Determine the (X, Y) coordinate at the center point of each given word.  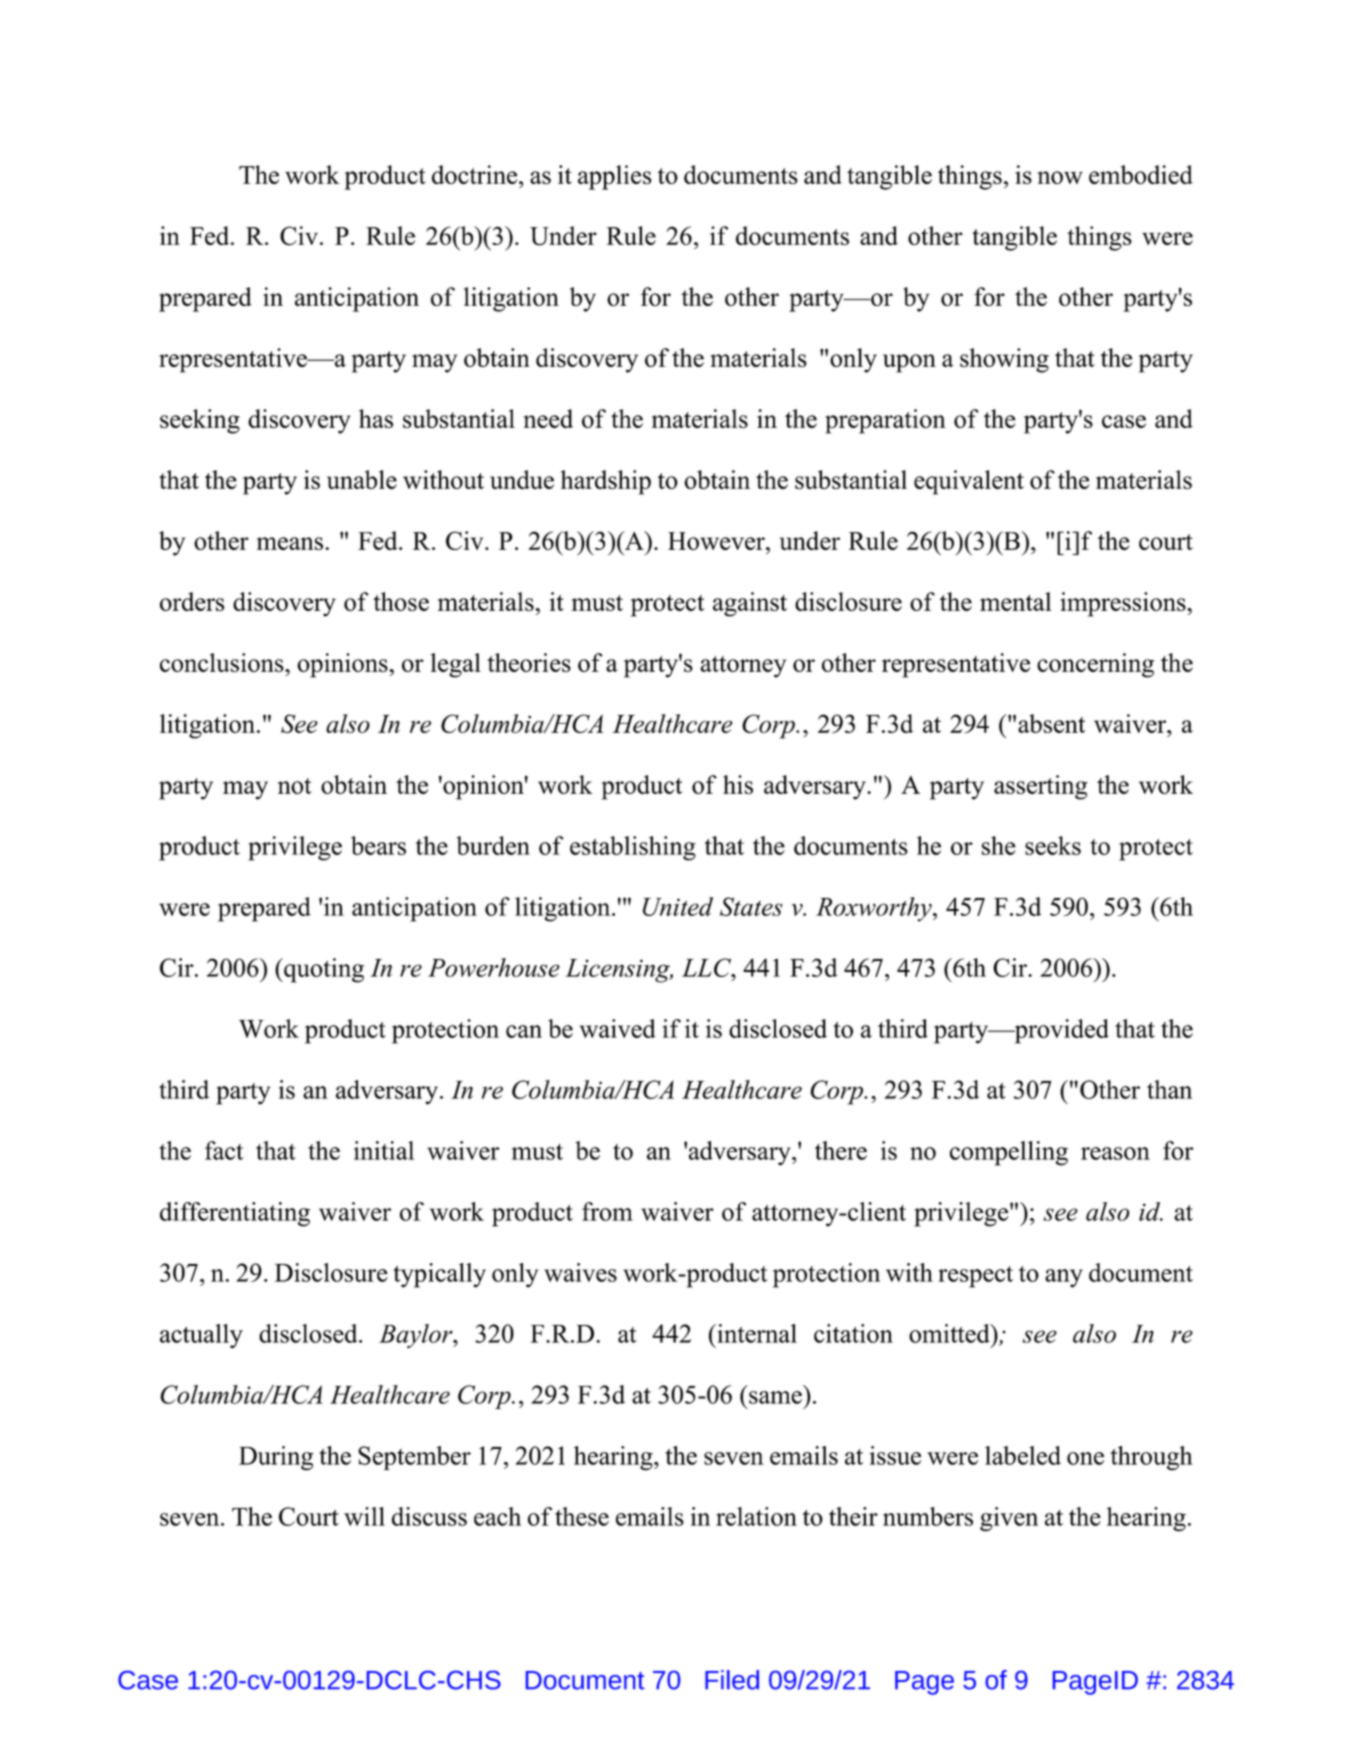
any (1064, 1278)
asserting (1041, 787)
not (295, 786)
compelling (1009, 1153)
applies (615, 177)
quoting (323, 970)
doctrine (476, 174)
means (290, 543)
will (364, 1516)
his (738, 784)
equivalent (969, 482)
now (1060, 177)
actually (201, 1336)
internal (756, 1333)
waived (618, 1028)
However (717, 541)
